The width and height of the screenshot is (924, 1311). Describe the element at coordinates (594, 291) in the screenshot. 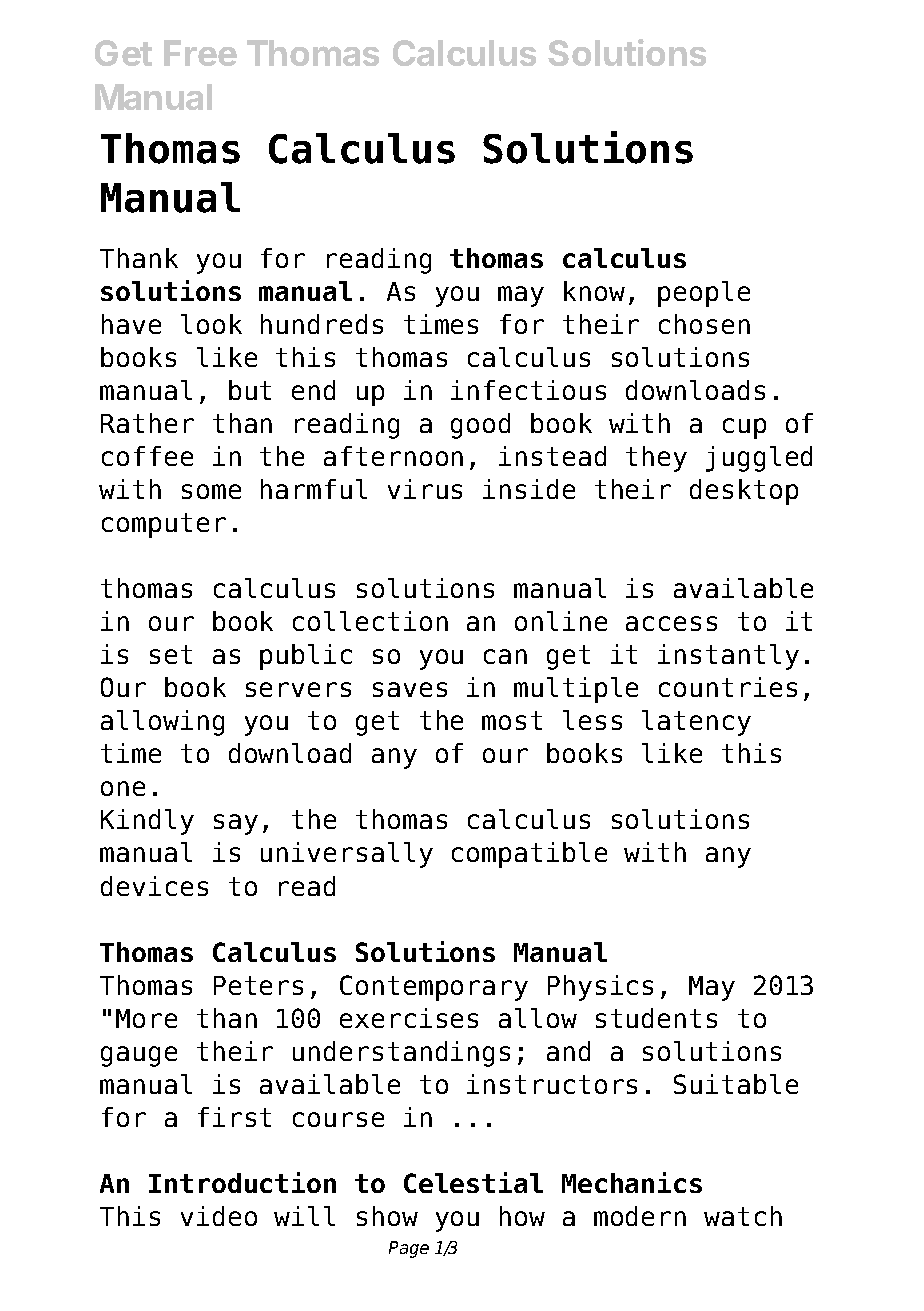

I see `know` at that location.
